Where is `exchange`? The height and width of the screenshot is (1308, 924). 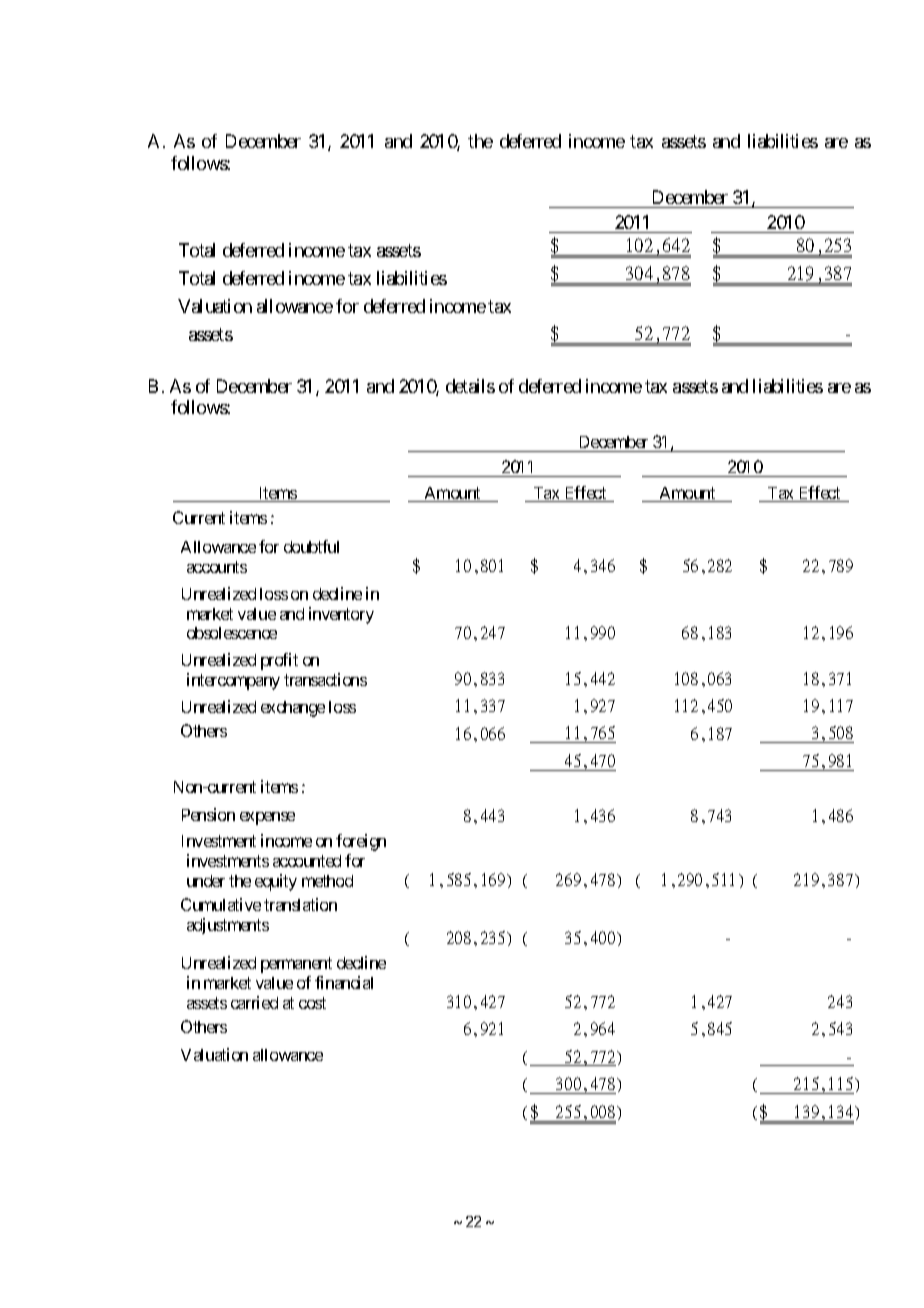 exchange is located at coordinates (293, 709).
